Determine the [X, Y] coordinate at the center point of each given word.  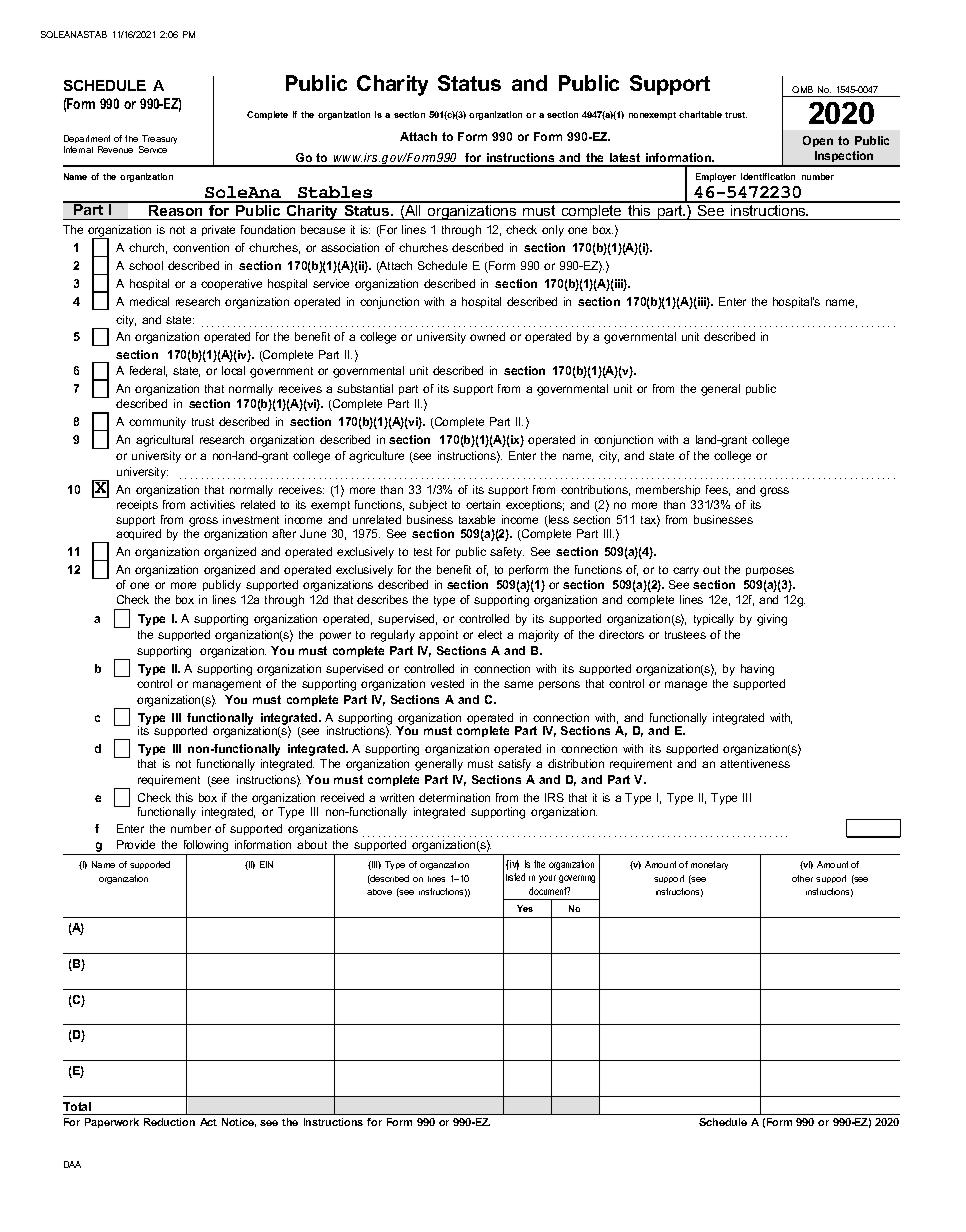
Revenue [115, 149]
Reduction [169, 1122]
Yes [525, 908]
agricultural [164, 441]
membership [668, 490]
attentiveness [755, 763]
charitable [700, 114]
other [802, 878]
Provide [136, 844]
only [553, 231]
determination [454, 797]
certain [483, 504]
